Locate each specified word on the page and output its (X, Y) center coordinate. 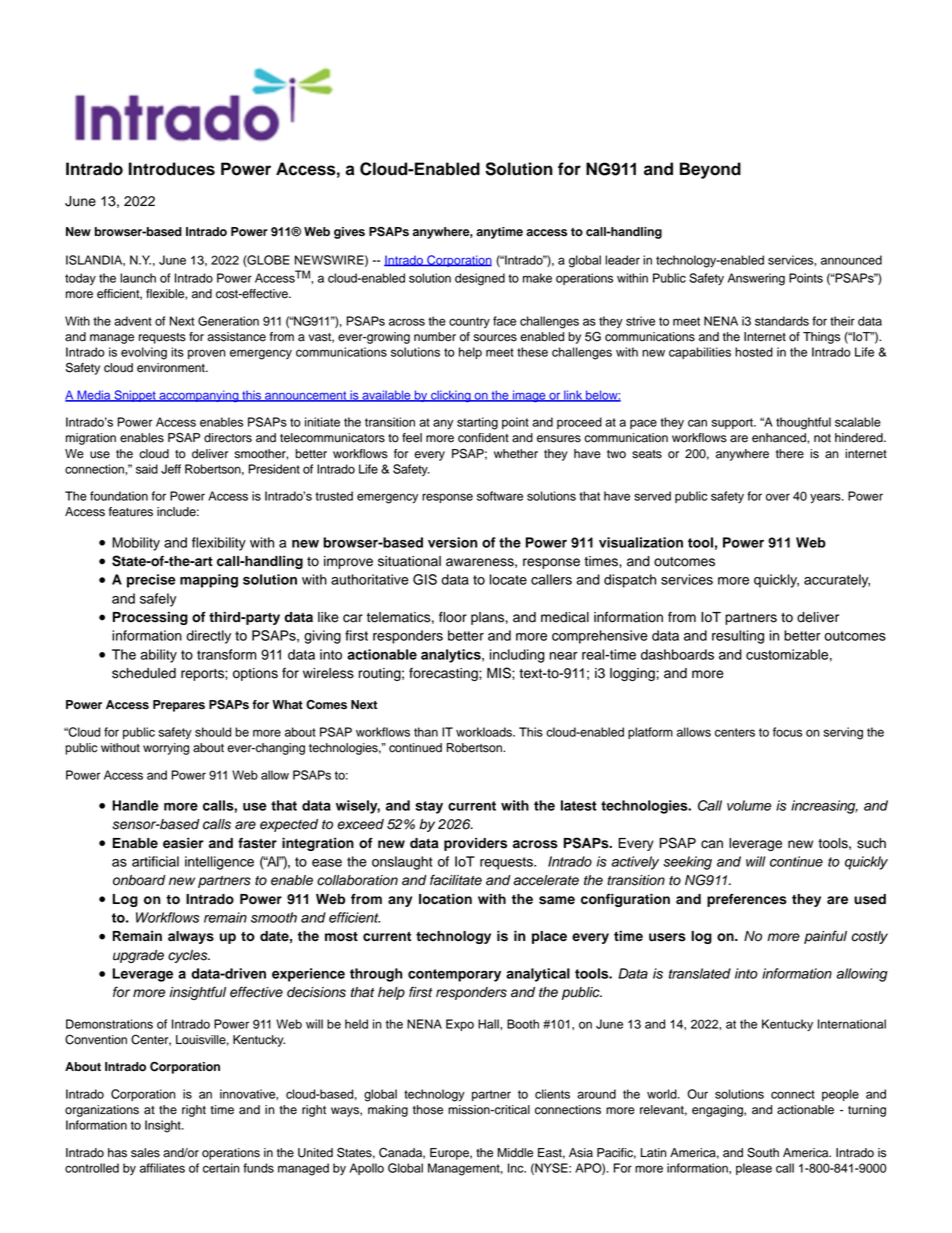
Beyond (710, 170)
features (131, 512)
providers (475, 844)
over (778, 497)
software (500, 496)
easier (183, 843)
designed (480, 279)
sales (145, 1153)
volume (749, 805)
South (763, 1152)
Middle (515, 1153)
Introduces (172, 169)
